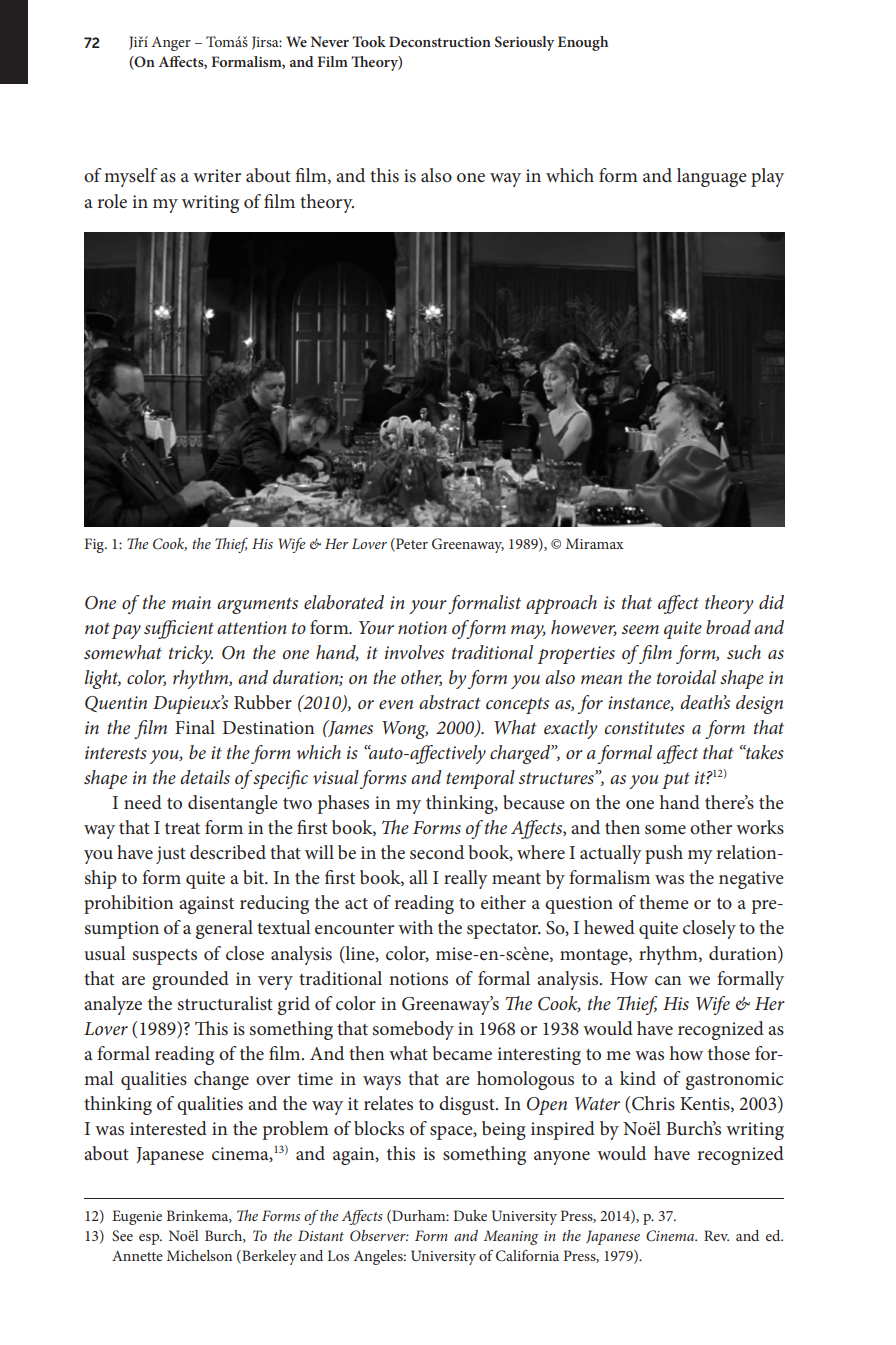 This screenshot has height=1345, width=896. Describe the element at coordinates (150, 1239) in the screenshot. I see `esp` at that location.
